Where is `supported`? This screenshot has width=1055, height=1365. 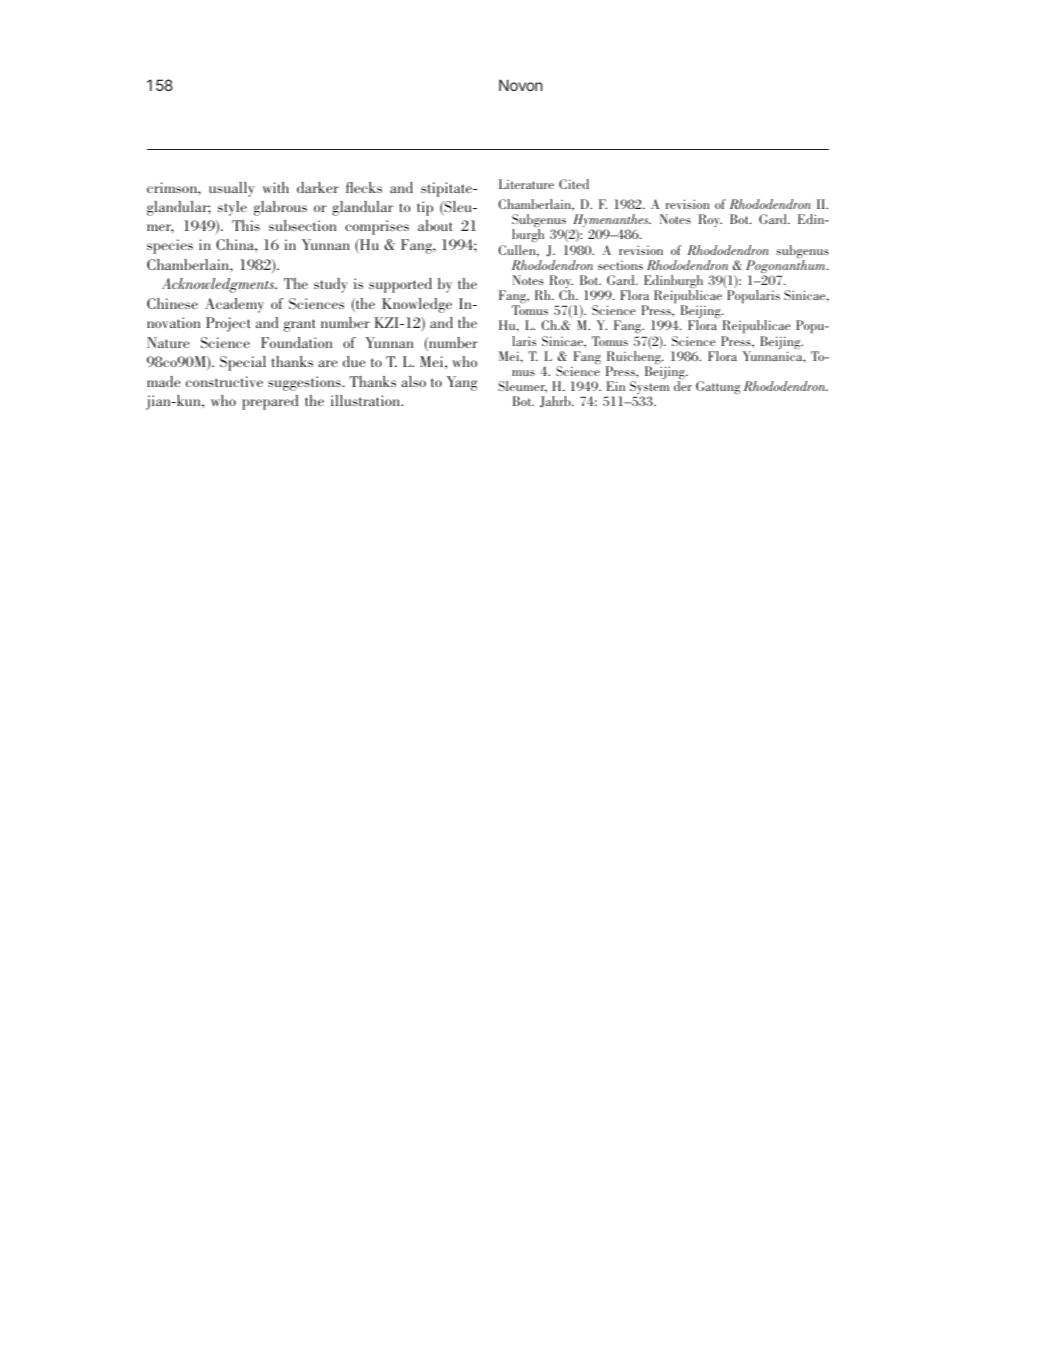
supported is located at coordinates (400, 285).
